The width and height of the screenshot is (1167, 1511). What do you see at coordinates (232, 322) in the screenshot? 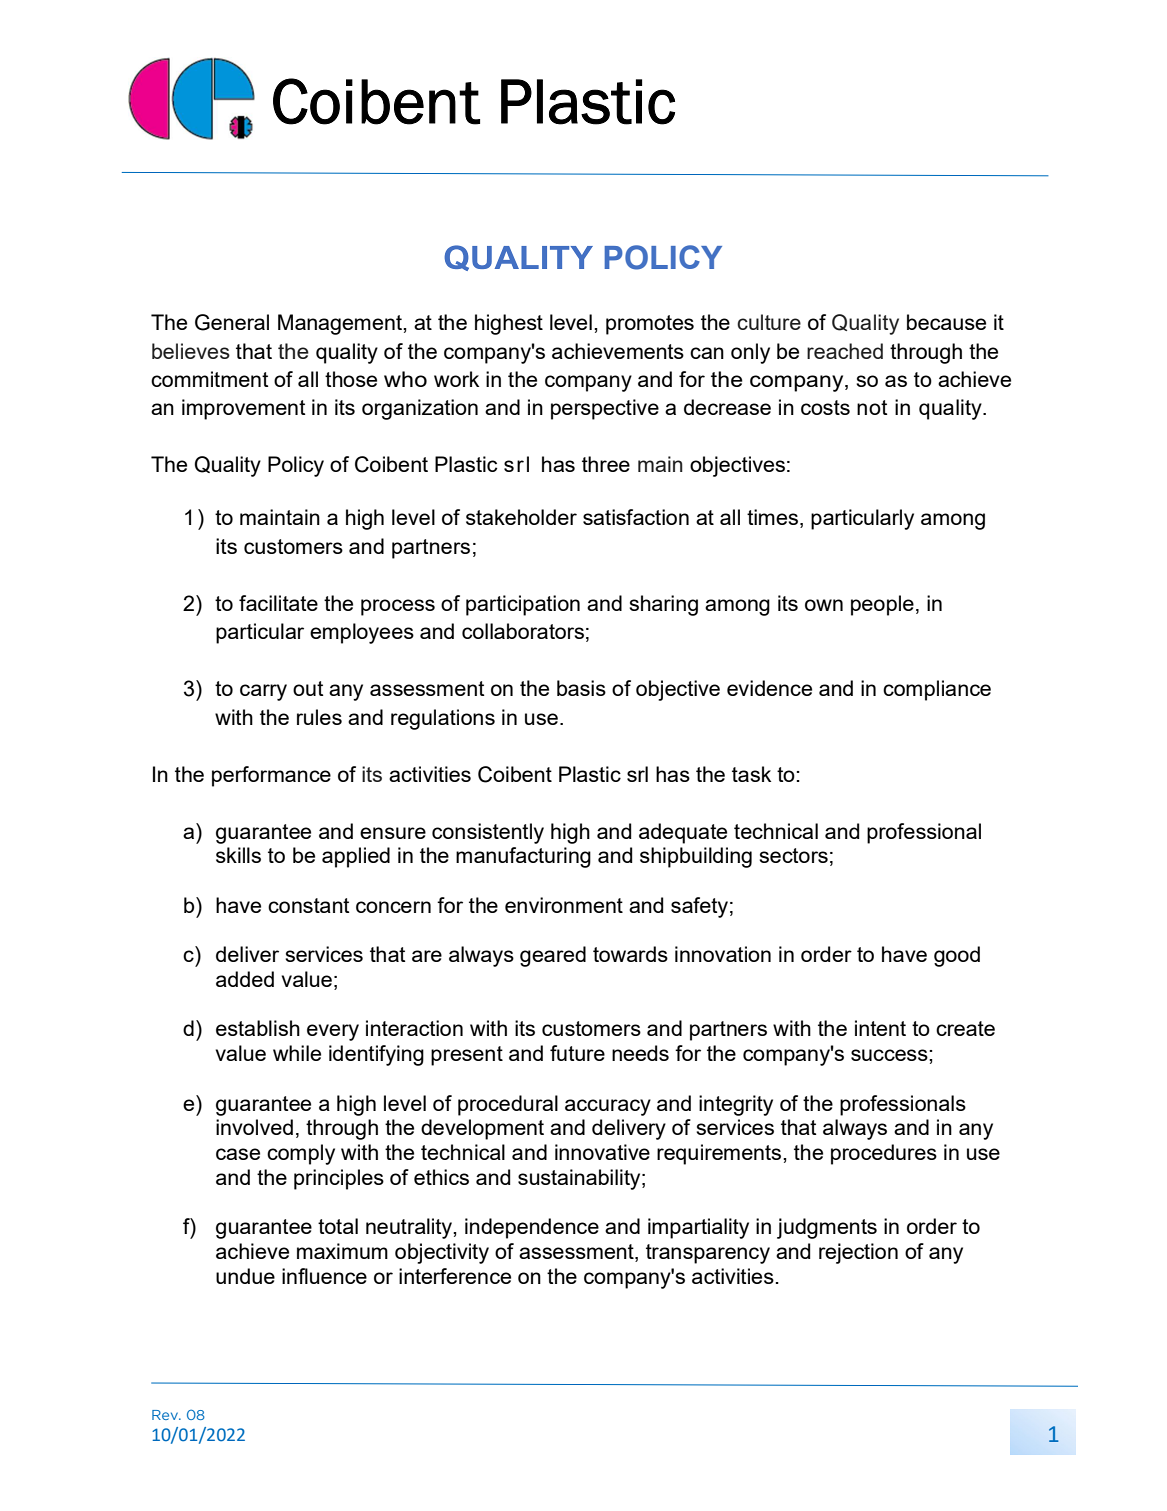
I see `General` at bounding box center [232, 322].
